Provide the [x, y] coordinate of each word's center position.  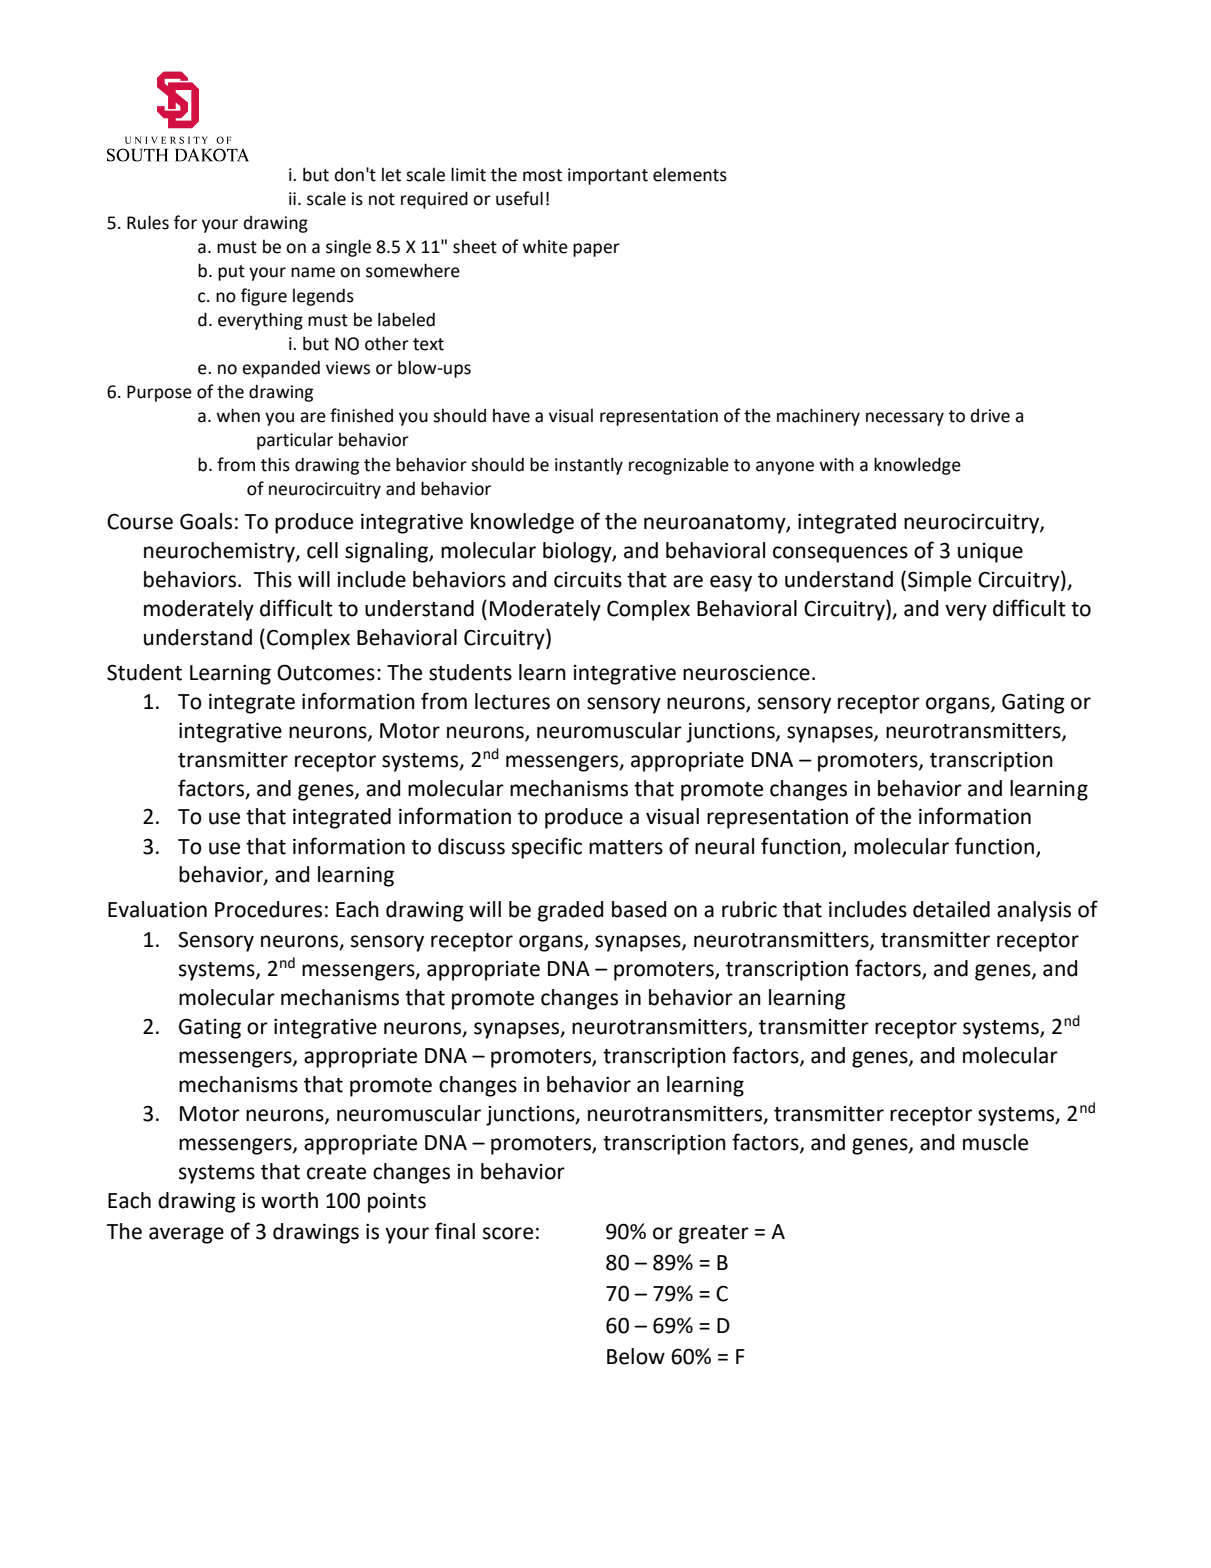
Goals [206, 521]
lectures [512, 701]
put [231, 273]
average [186, 1235]
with [837, 464]
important [608, 176]
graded [570, 911]
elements [690, 174]
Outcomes [326, 672]
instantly [589, 466]
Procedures [268, 909]
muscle [995, 1142]
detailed [951, 909]
